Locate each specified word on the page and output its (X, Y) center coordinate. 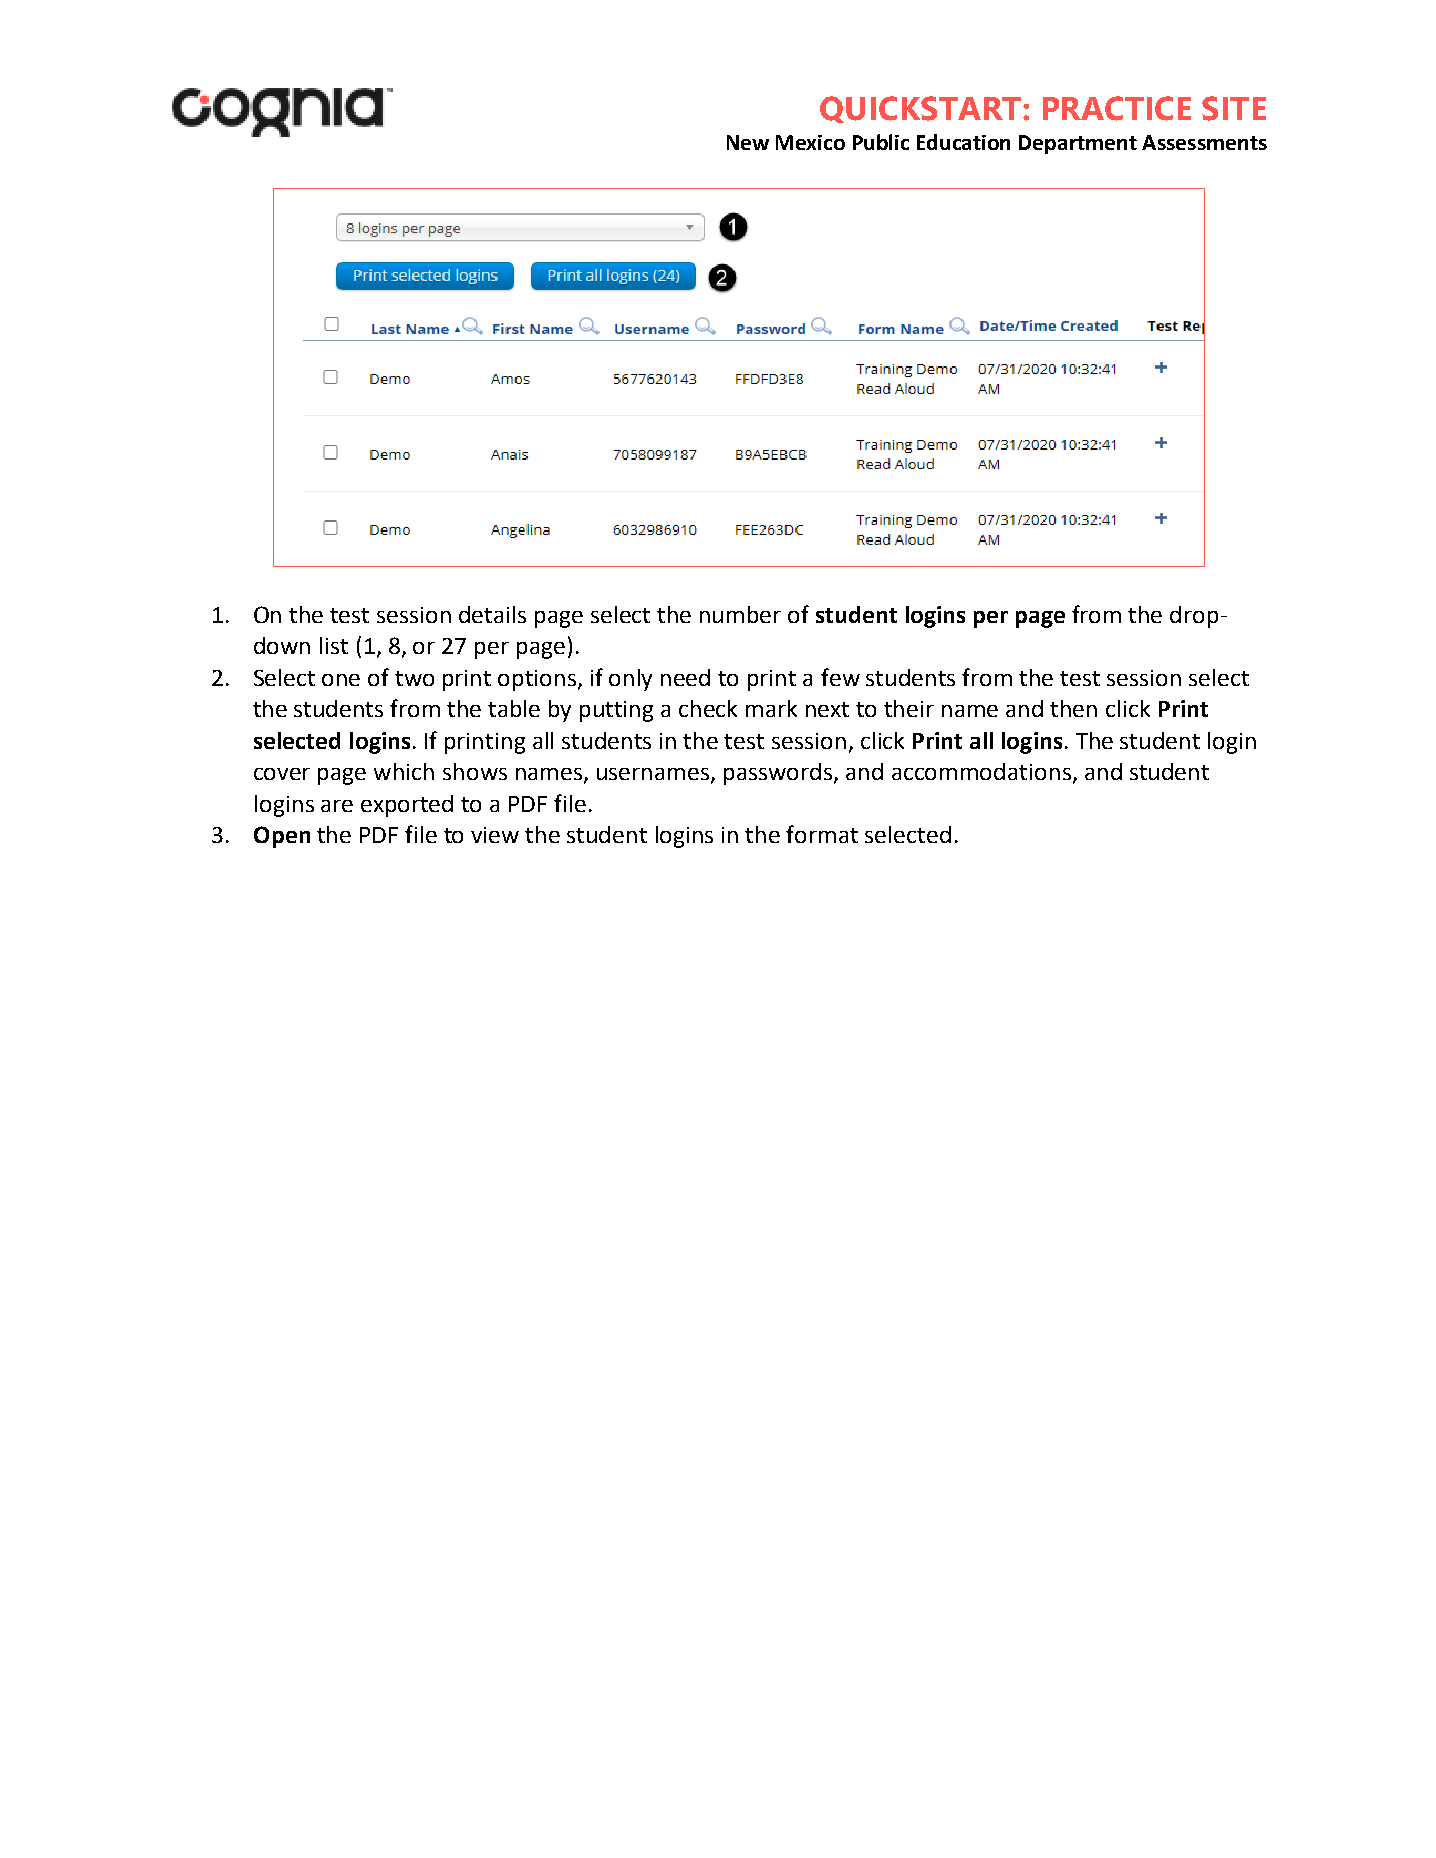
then (1073, 708)
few (840, 677)
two (414, 678)
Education (963, 142)
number (740, 614)
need (685, 677)
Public (881, 142)
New (748, 142)
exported (407, 806)
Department (1078, 144)
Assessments (1204, 142)
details (492, 614)
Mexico (810, 142)
